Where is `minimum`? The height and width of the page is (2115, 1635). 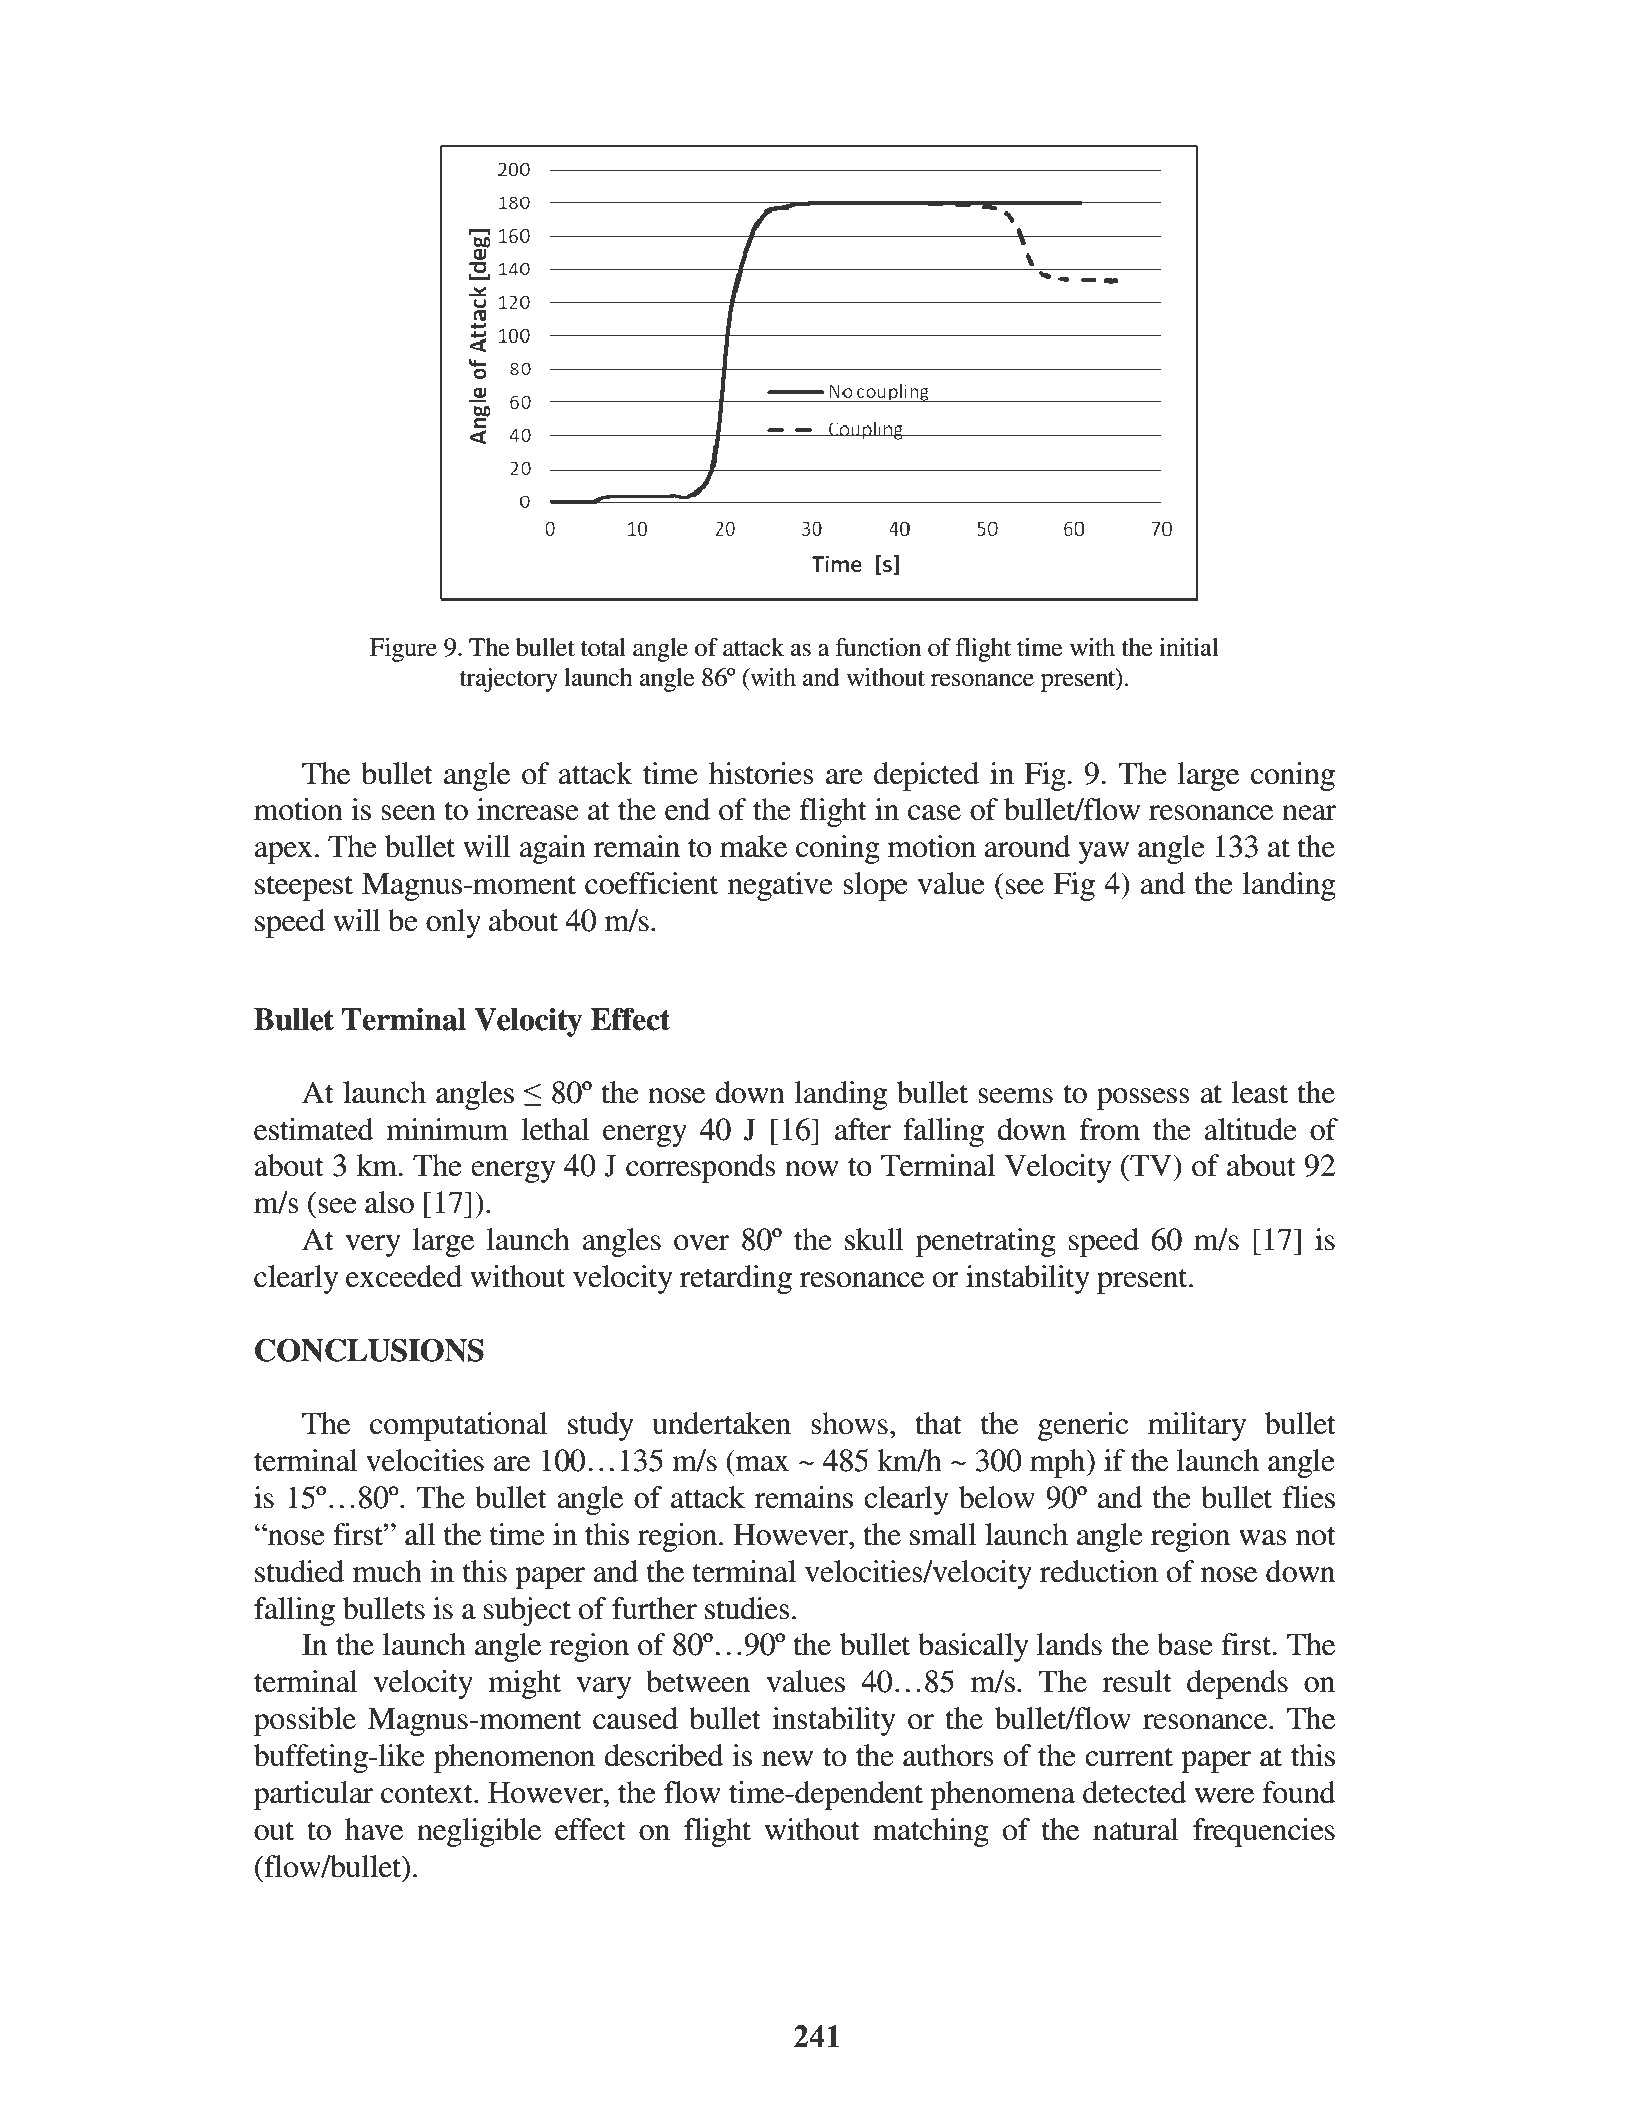 minimum is located at coordinates (447, 1129).
